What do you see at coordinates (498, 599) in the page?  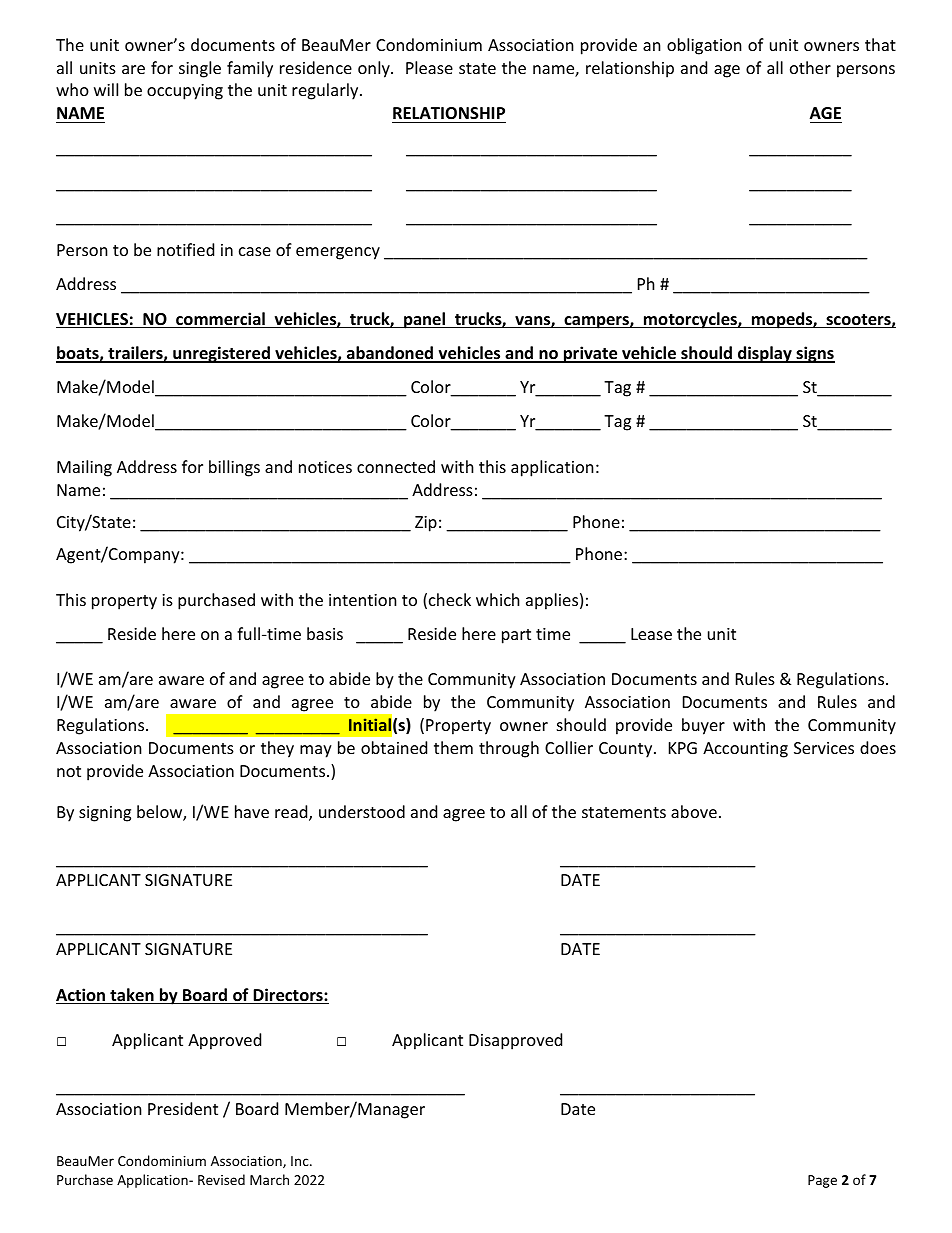 I see `which` at bounding box center [498, 599].
